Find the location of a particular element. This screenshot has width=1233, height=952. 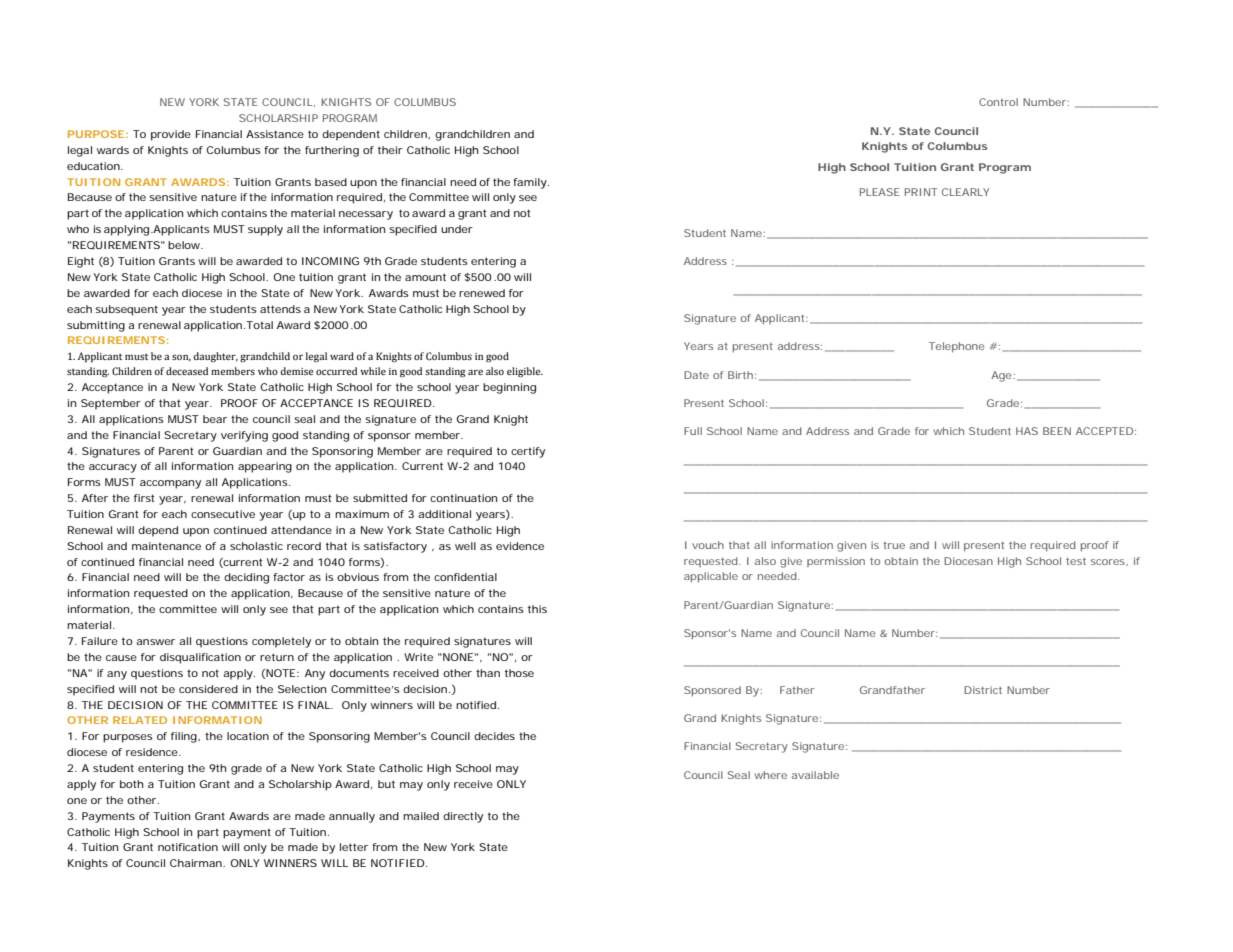

provide is located at coordinates (171, 135).
